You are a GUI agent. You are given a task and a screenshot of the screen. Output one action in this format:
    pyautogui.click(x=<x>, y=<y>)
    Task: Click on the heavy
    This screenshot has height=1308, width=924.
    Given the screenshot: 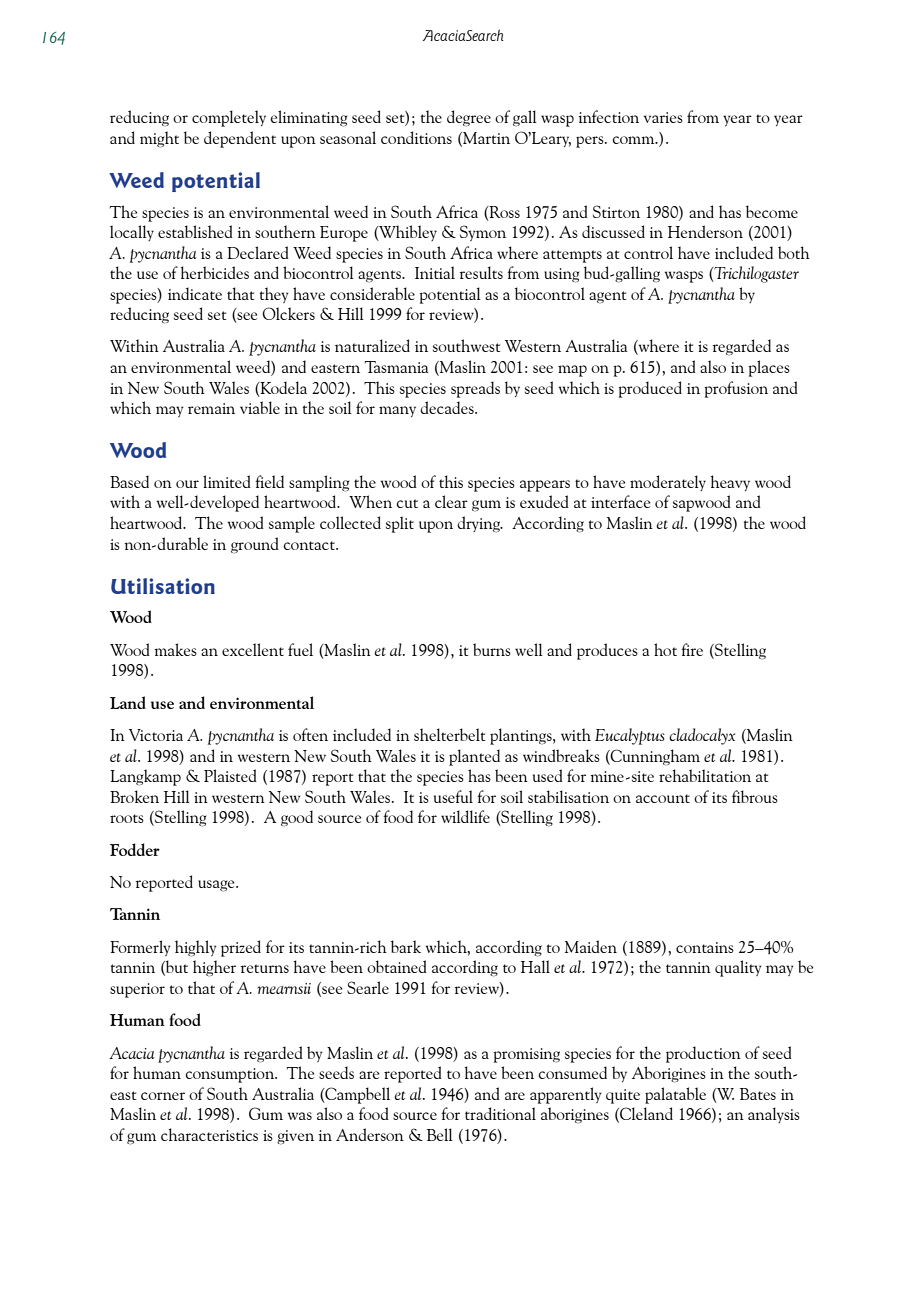 What is the action you would take?
    pyautogui.click(x=730, y=483)
